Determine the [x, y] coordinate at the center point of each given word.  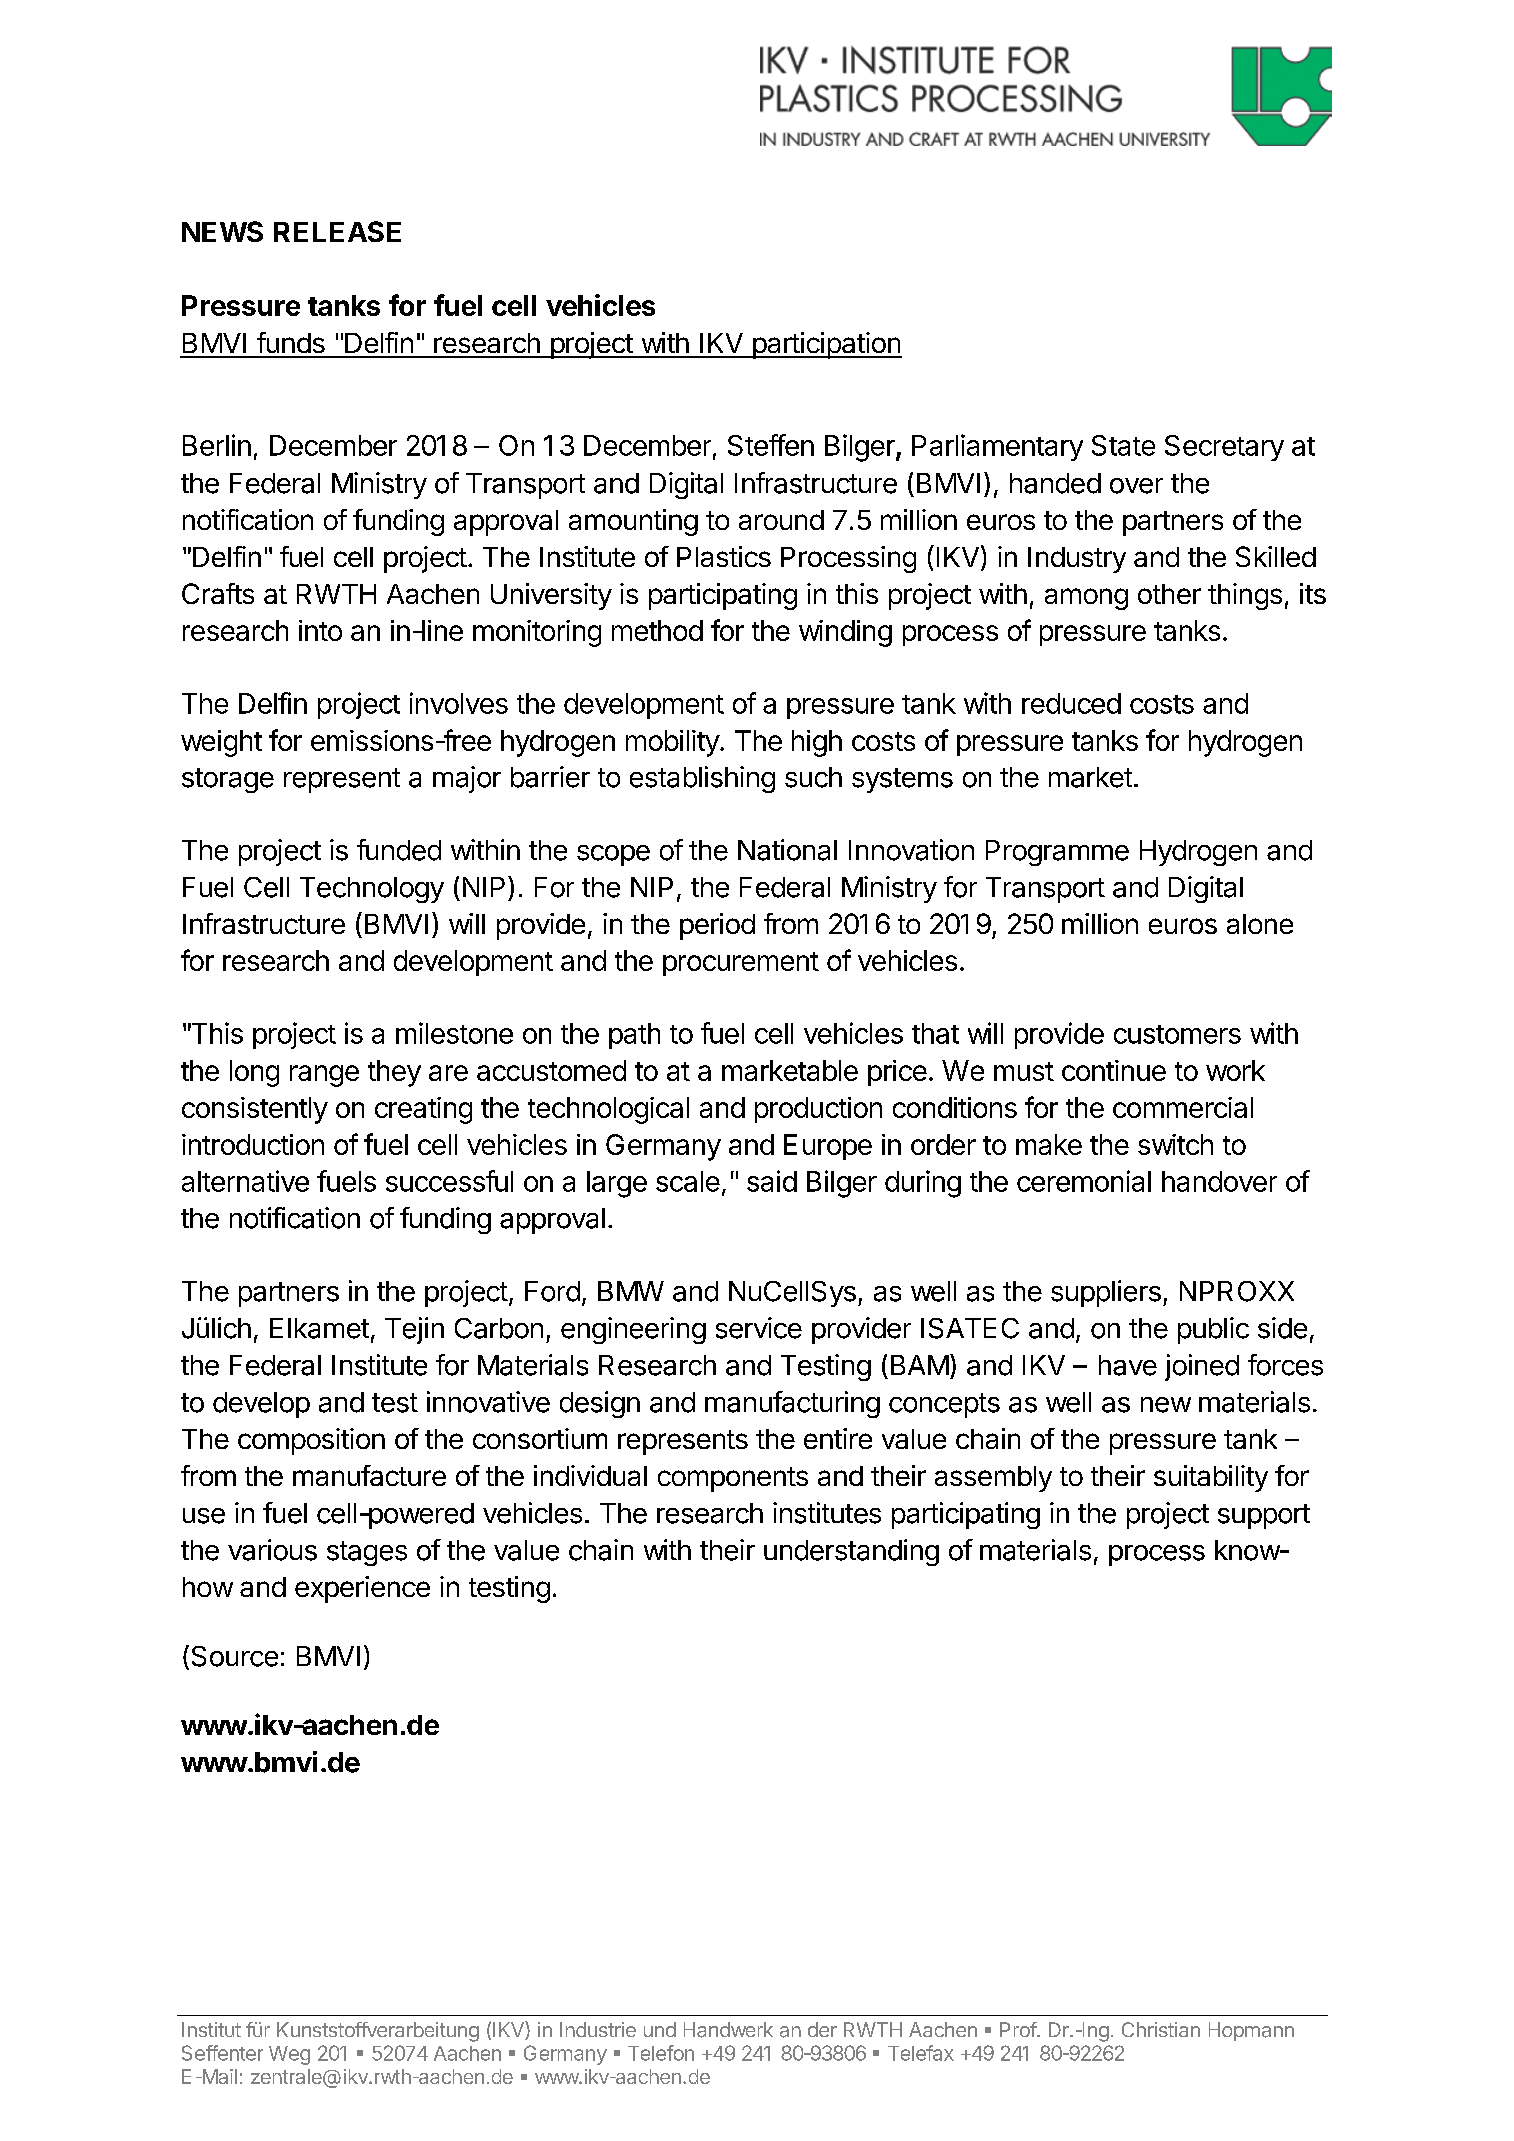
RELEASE [337, 231]
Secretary [1224, 448]
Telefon [661, 2053]
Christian [1161, 2029]
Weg [289, 2055]
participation [826, 345]
